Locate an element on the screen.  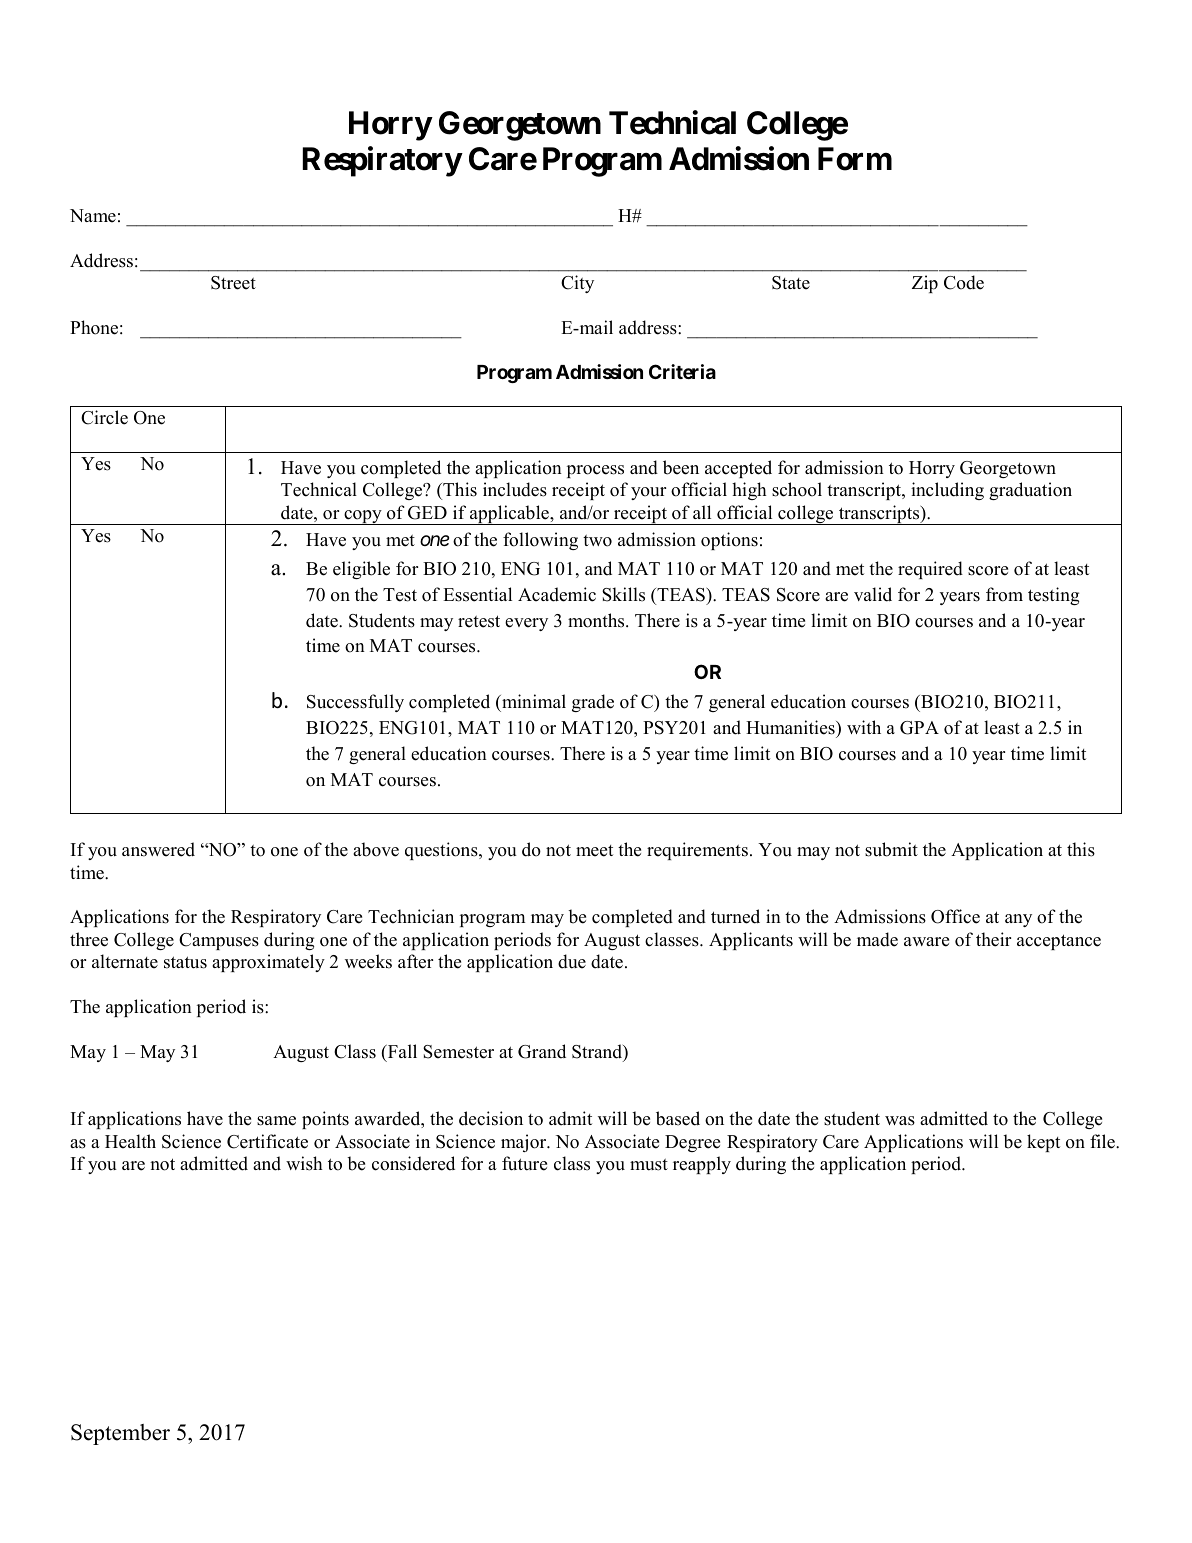
submit is located at coordinates (891, 849).
